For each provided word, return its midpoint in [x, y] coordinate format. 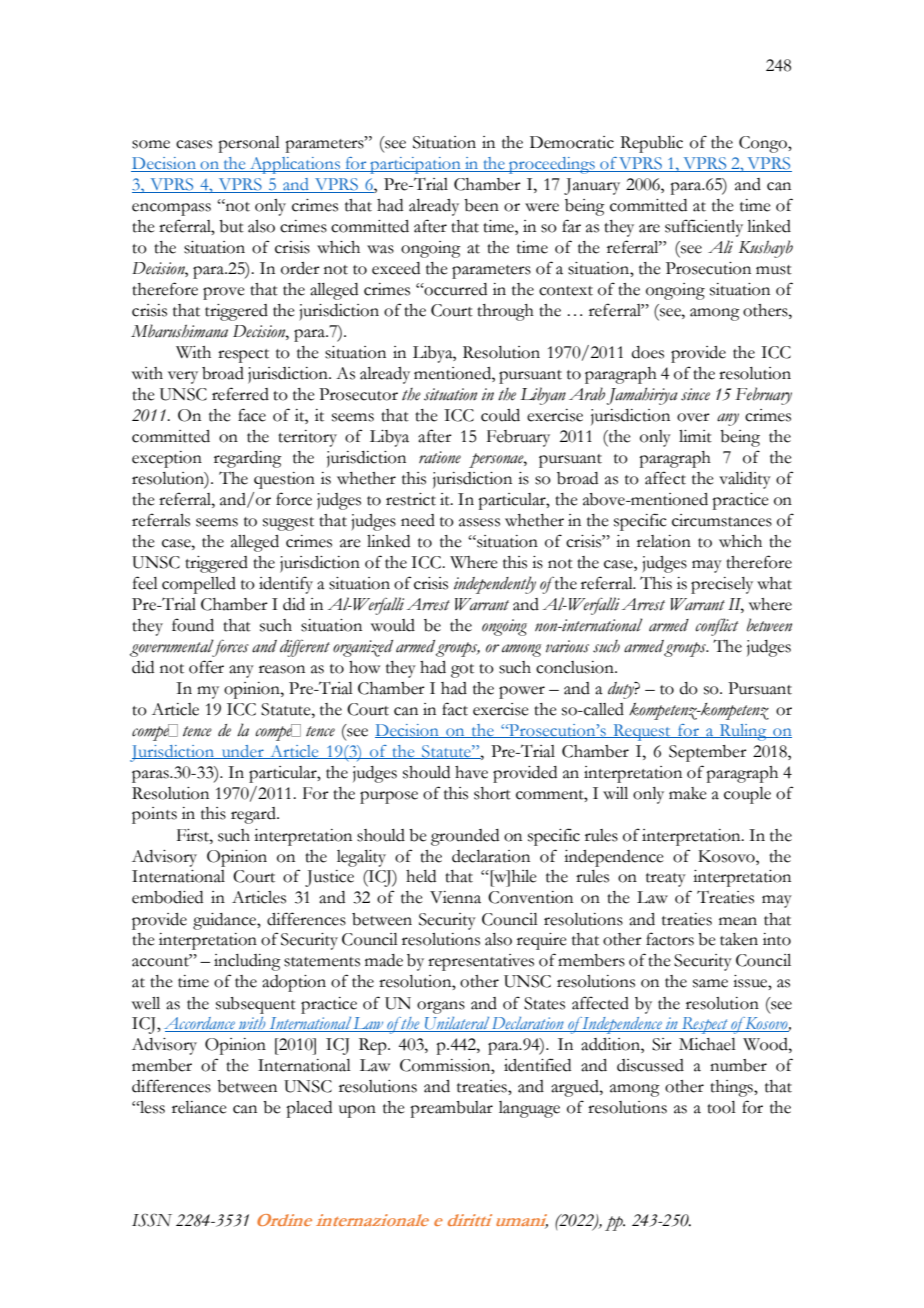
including [247, 962]
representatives [481, 962]
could [500, 415]
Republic [651, 144]
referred [240, 394]
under [243, 752]
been [481, 205]
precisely [722, 585]
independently [495, 585]
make [688, 793]
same [710, 983]
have [471, 772]
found [193, 625]
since [695, 394]
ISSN [152, 1220]
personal [249, 144]
